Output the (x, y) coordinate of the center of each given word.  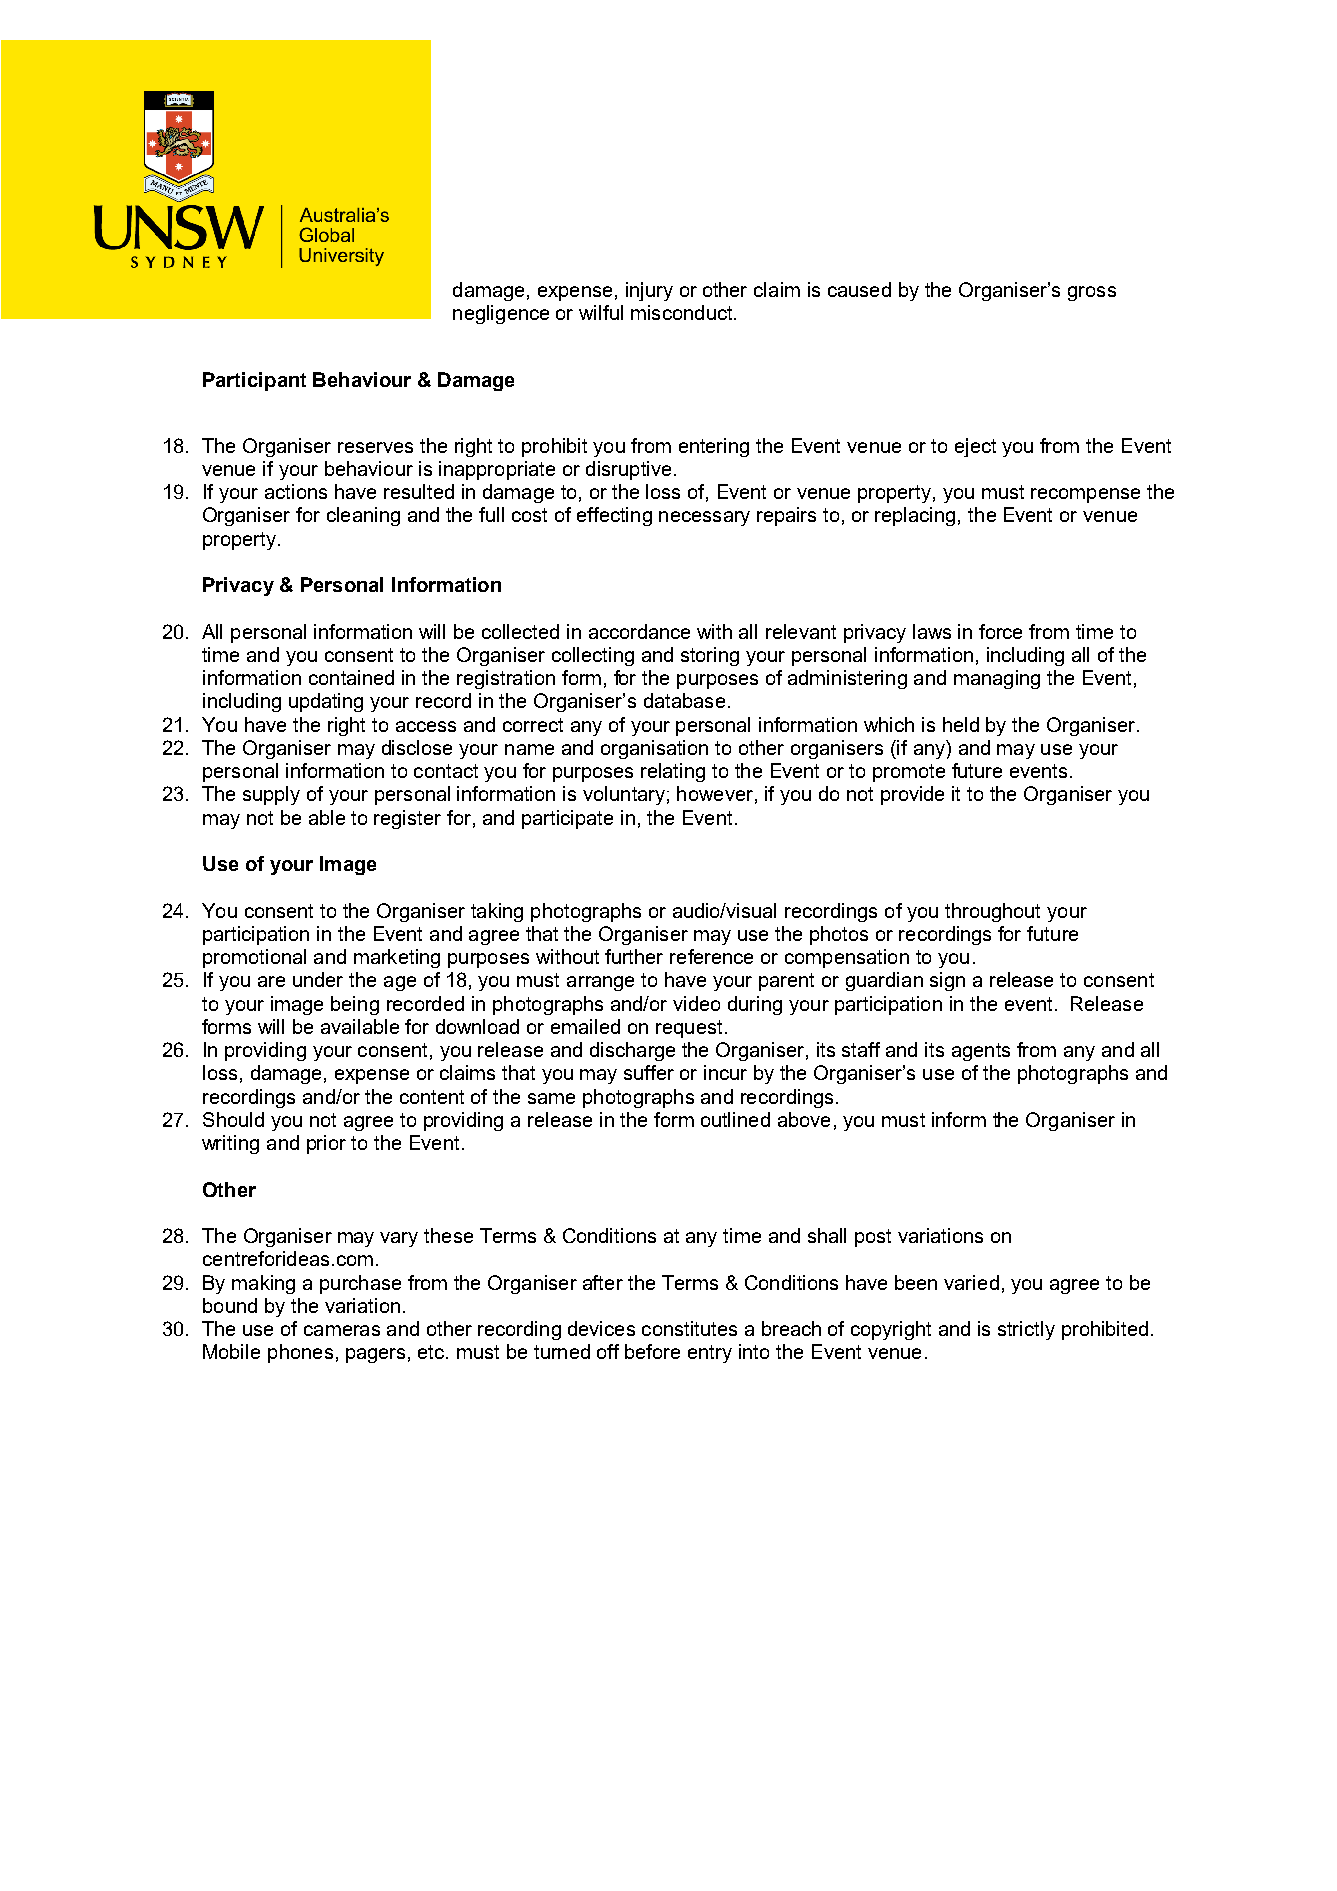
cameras (342, 1330)
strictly (1026, 1330)
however (715, 793)
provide (912, 795)
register (407, 819)
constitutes (689, 1328)
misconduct (683, 312)
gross (1092, 293)
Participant (254, 381)
